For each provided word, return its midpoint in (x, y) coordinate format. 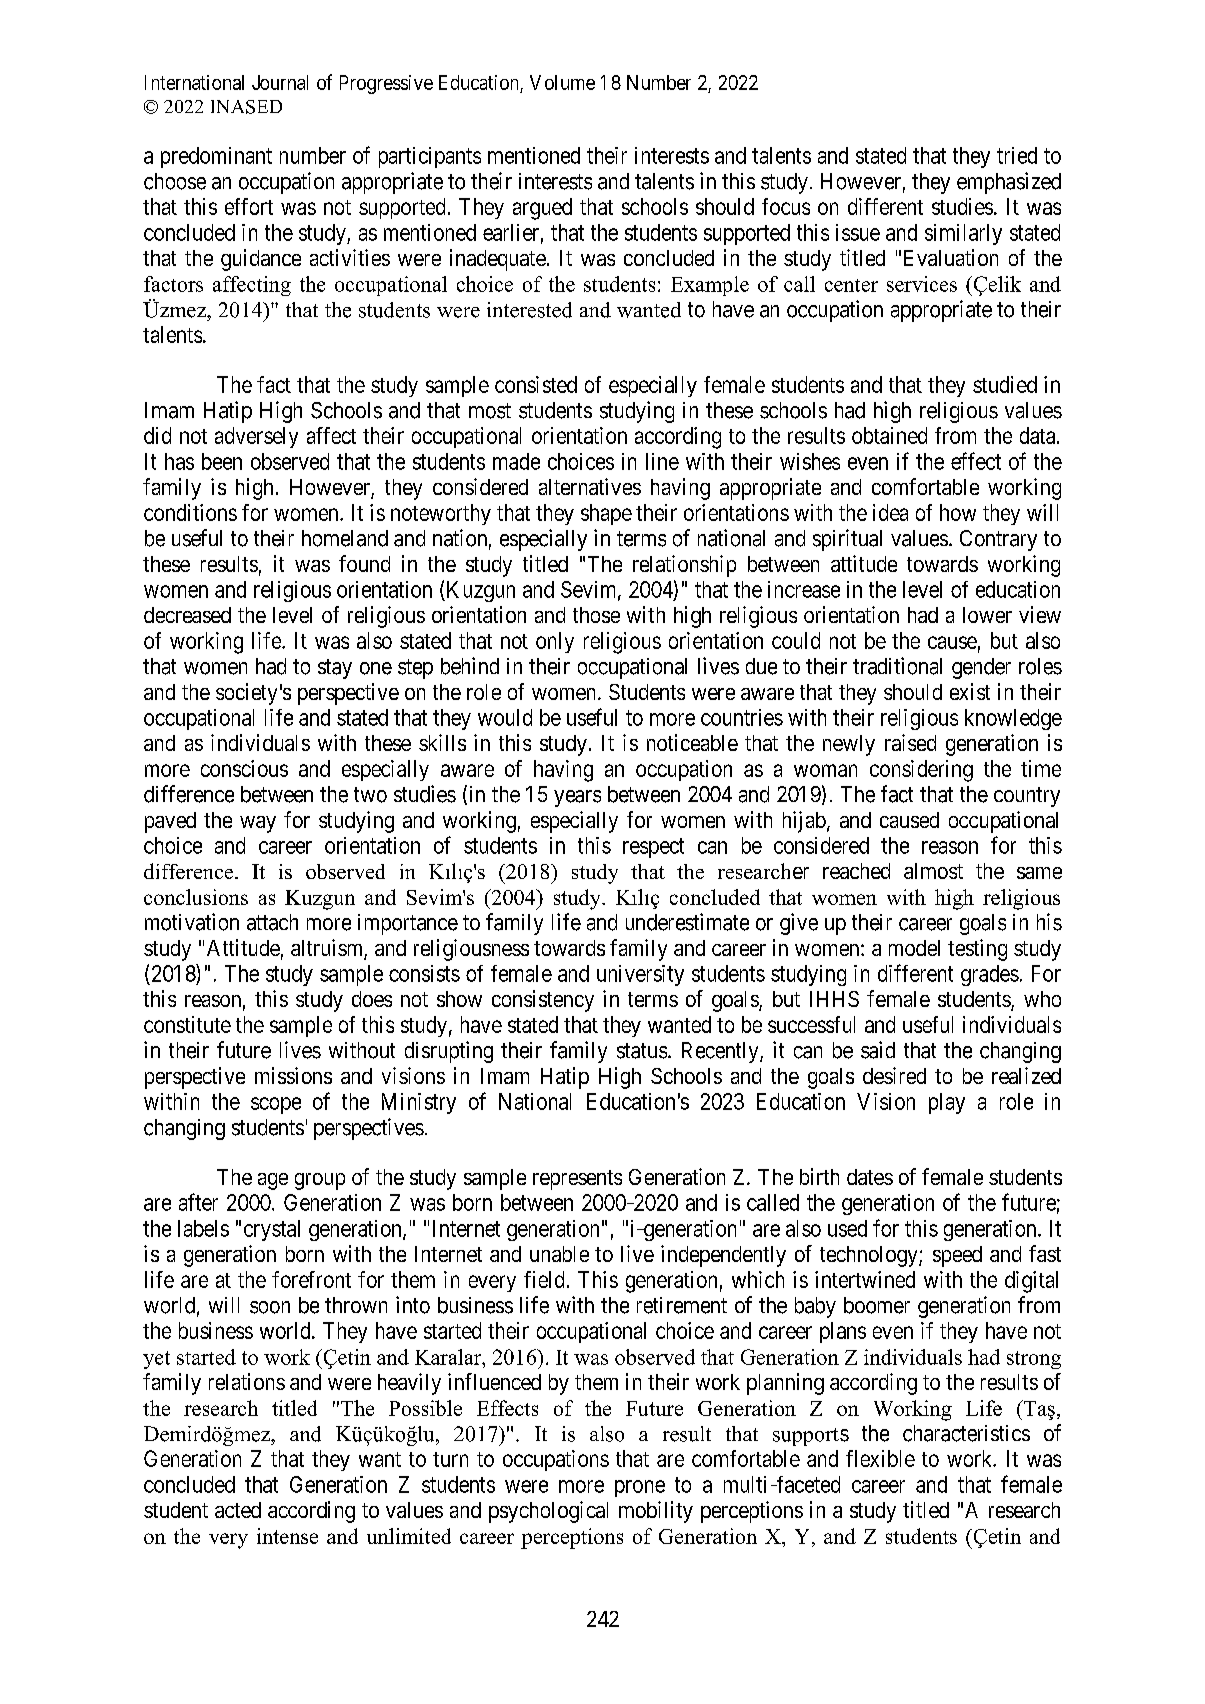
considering (921, 771)
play (947, 1103)
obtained (889, 435)
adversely (256, 437)
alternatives (590, 486)
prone (640, 1488)
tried (1017, 155)
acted (238, 1510)
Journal (280, 82)
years (577, 798)
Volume (562, 82)
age (273, 1181)
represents (577, 1180)
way (258, 824)
